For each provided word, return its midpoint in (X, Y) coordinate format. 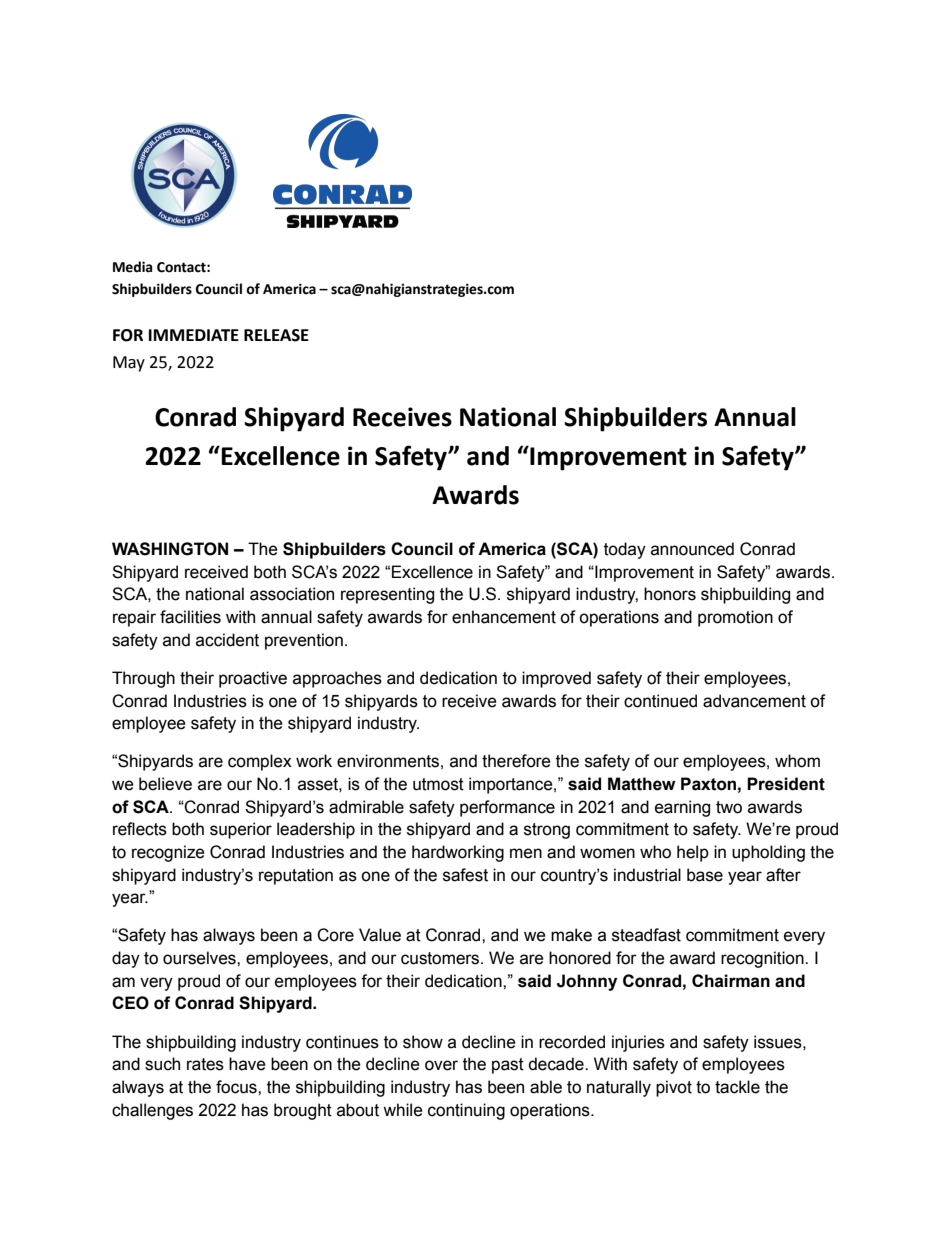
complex (260, 762)
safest (465, 875)
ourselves (200, 958)
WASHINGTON (170, 549)
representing (387, 595)
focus (237, 1087)
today (625, 550)
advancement (754, 701)
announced (692, 549)
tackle (737, 1087)
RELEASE (276, 335)
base (705, 875)
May (129, 364)
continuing (466, 1111)
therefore (516, 761)
